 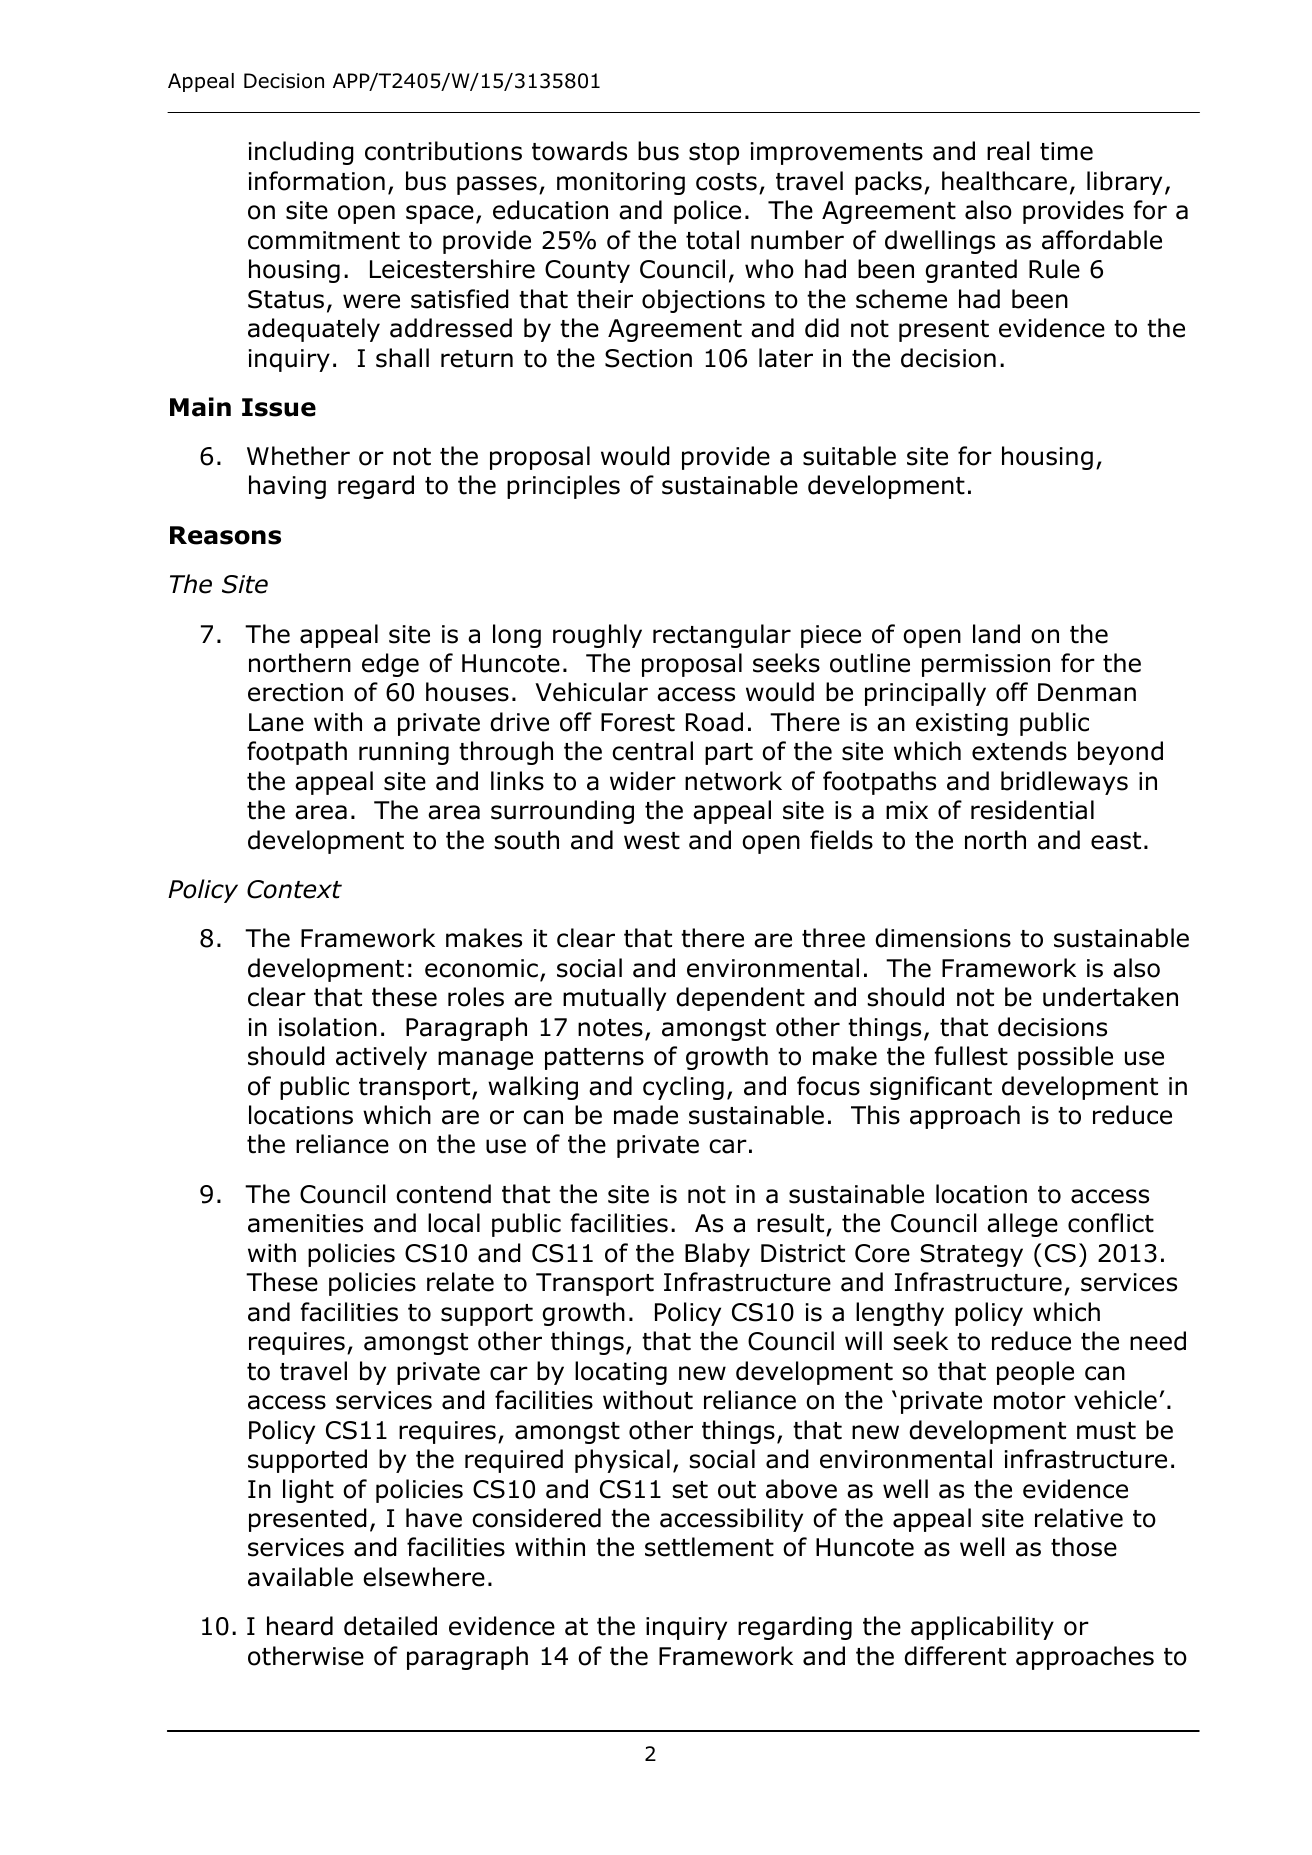 I want to click on heard, so click(x=300, y=1626).
